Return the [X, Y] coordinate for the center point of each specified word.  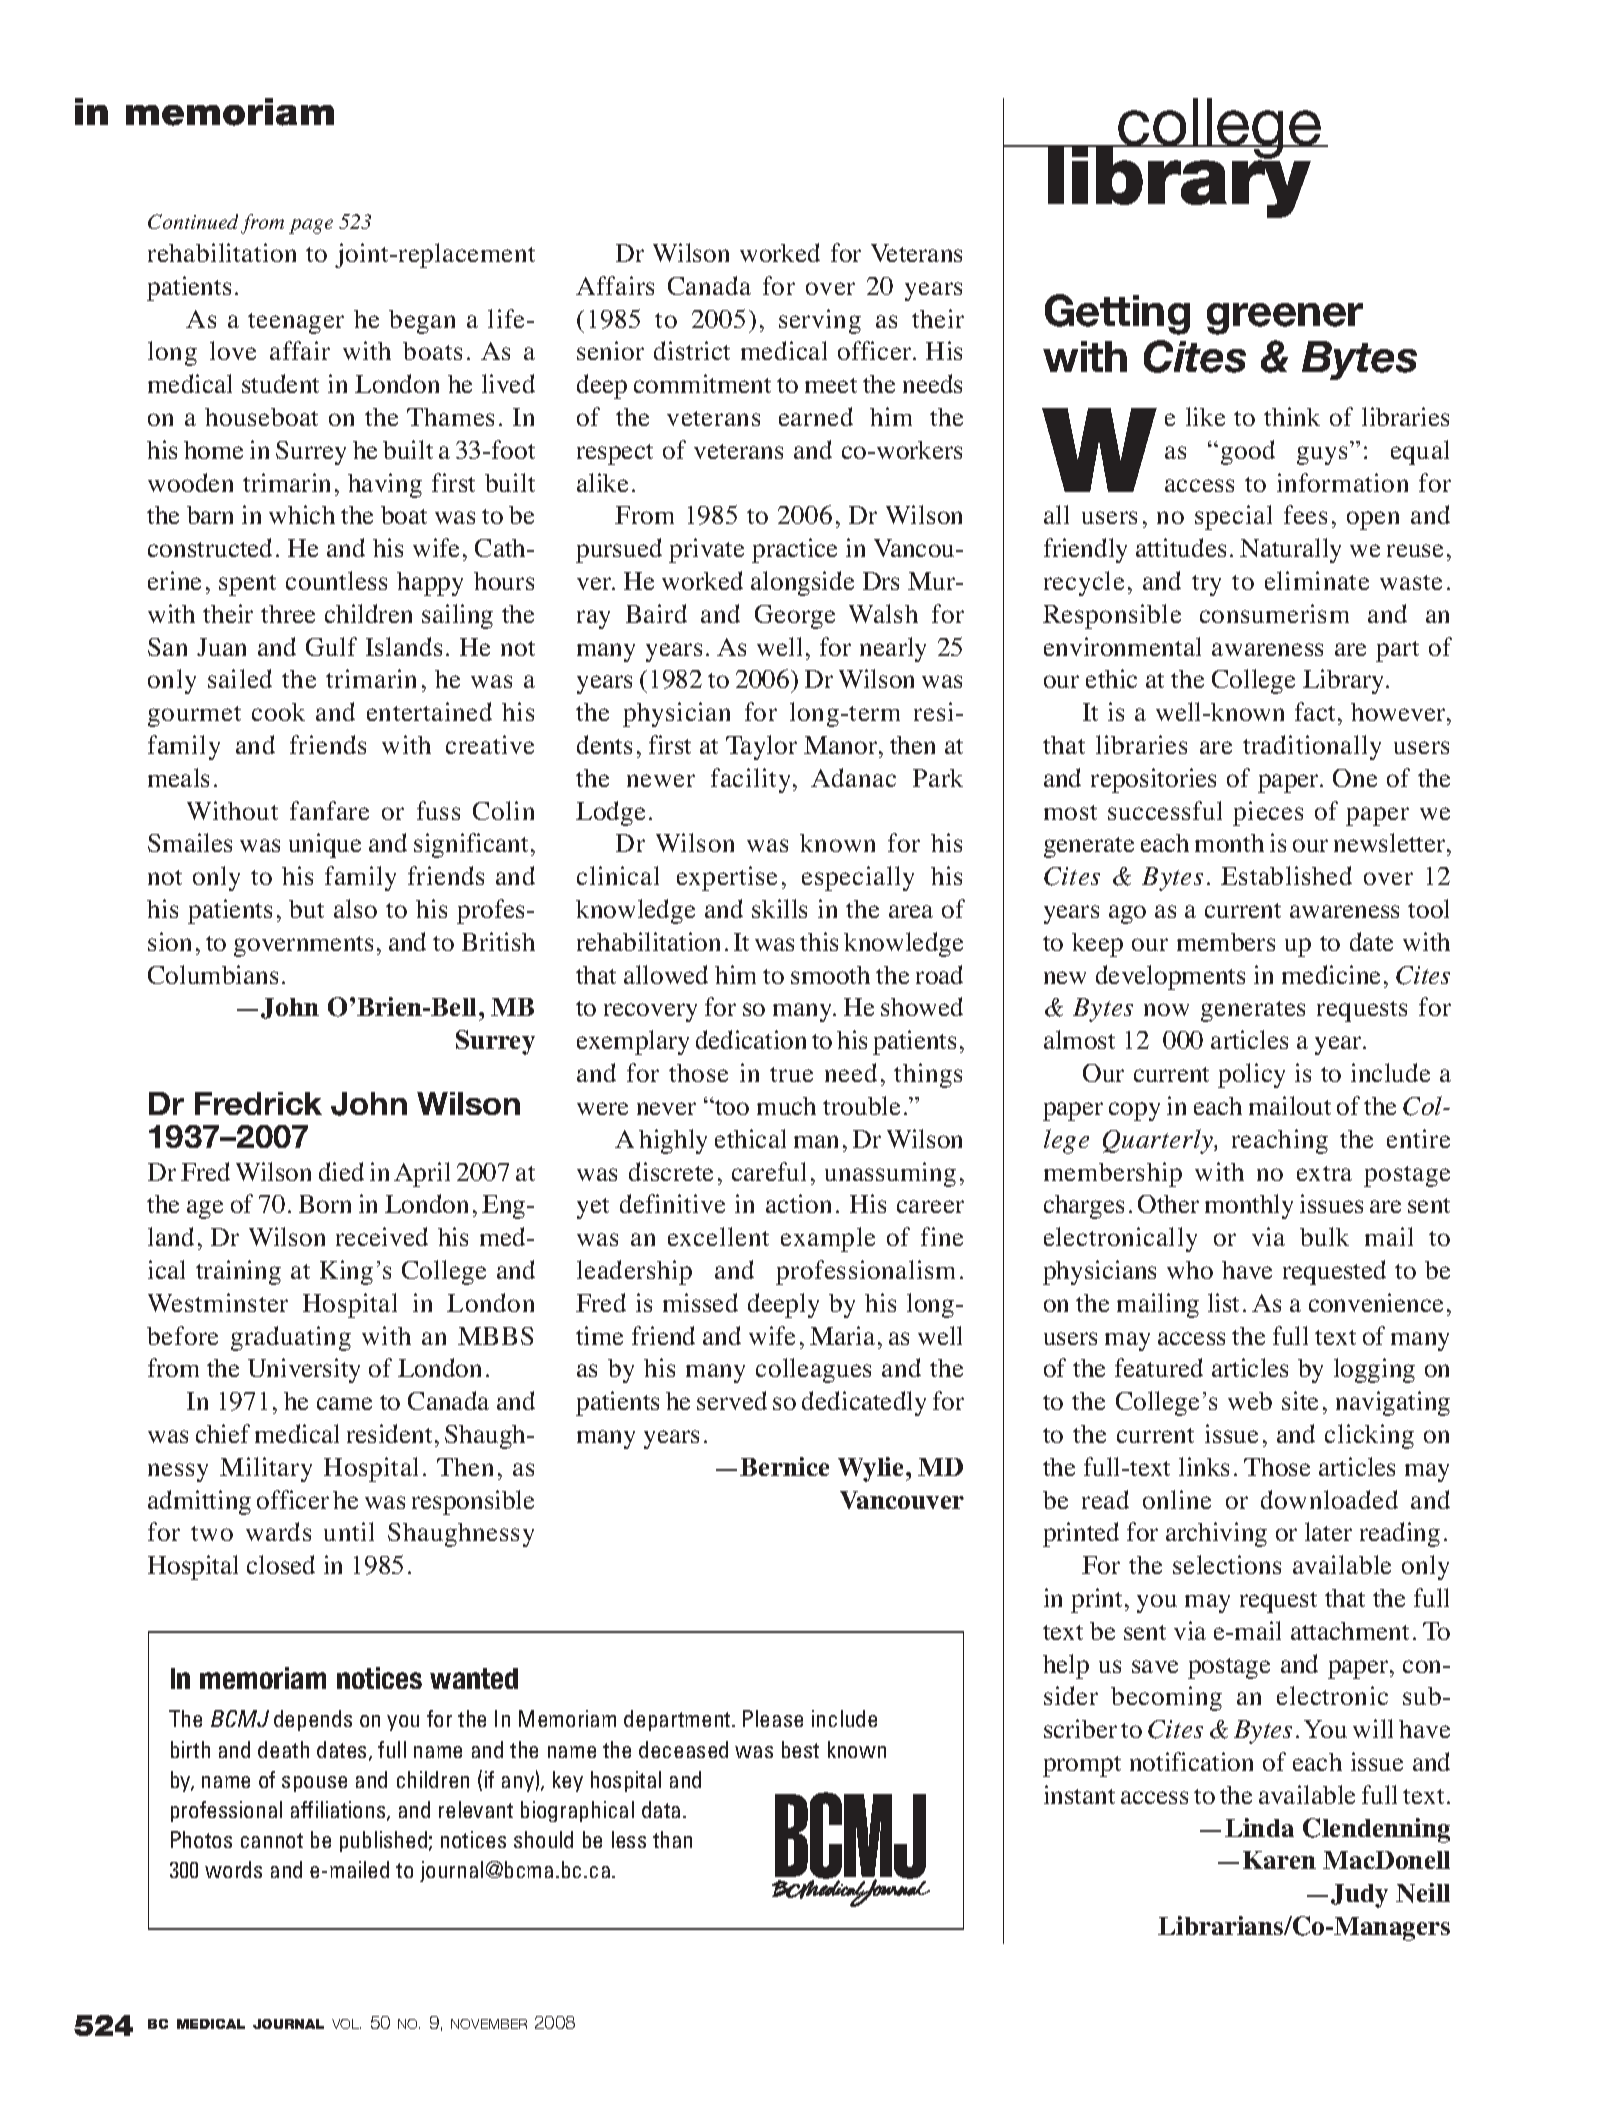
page [311, 226]
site [1300, 1400]
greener [1285, 319]
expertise [727, 878]
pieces [1268, 813]
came [344, 1403]
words [233, 1869]
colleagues [813, 1370]
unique [325, 845]
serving [820, 321]
